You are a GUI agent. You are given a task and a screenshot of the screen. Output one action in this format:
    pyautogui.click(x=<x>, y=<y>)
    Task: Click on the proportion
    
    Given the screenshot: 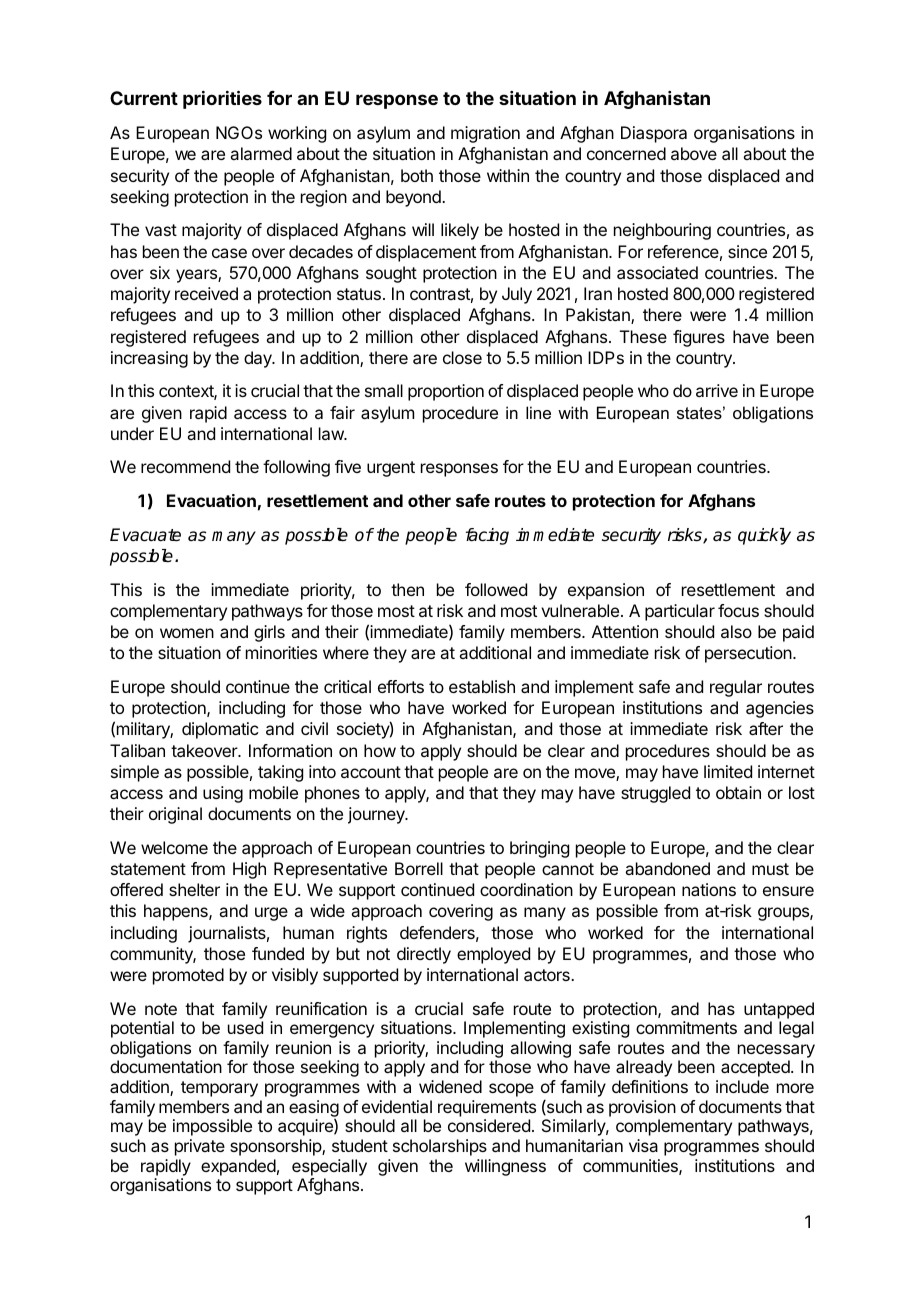 What is the action you would take?
    pyautogui.click(x=446, y=392)
